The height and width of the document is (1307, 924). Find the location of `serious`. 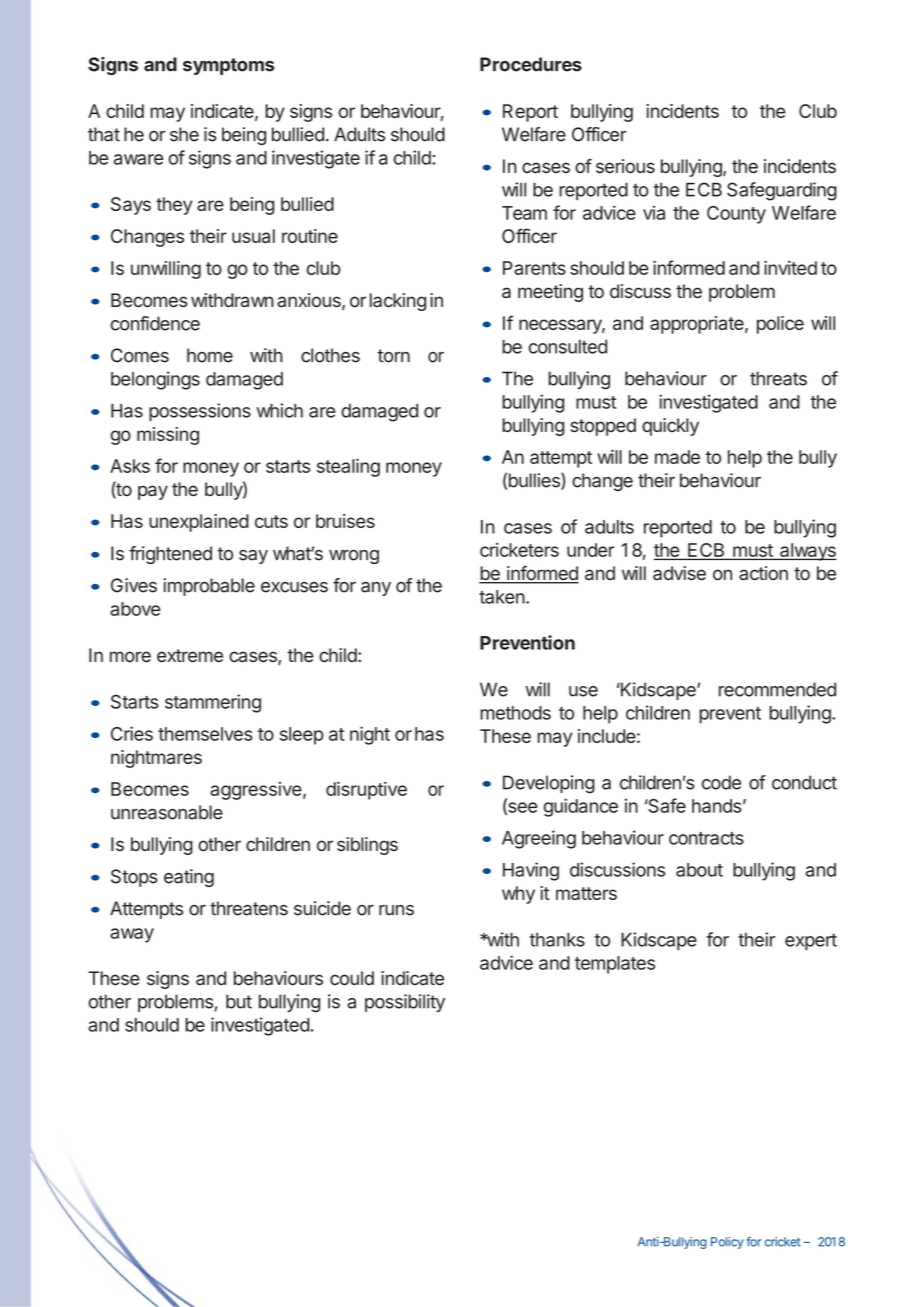

serious is located at coordinates (625, 166).
